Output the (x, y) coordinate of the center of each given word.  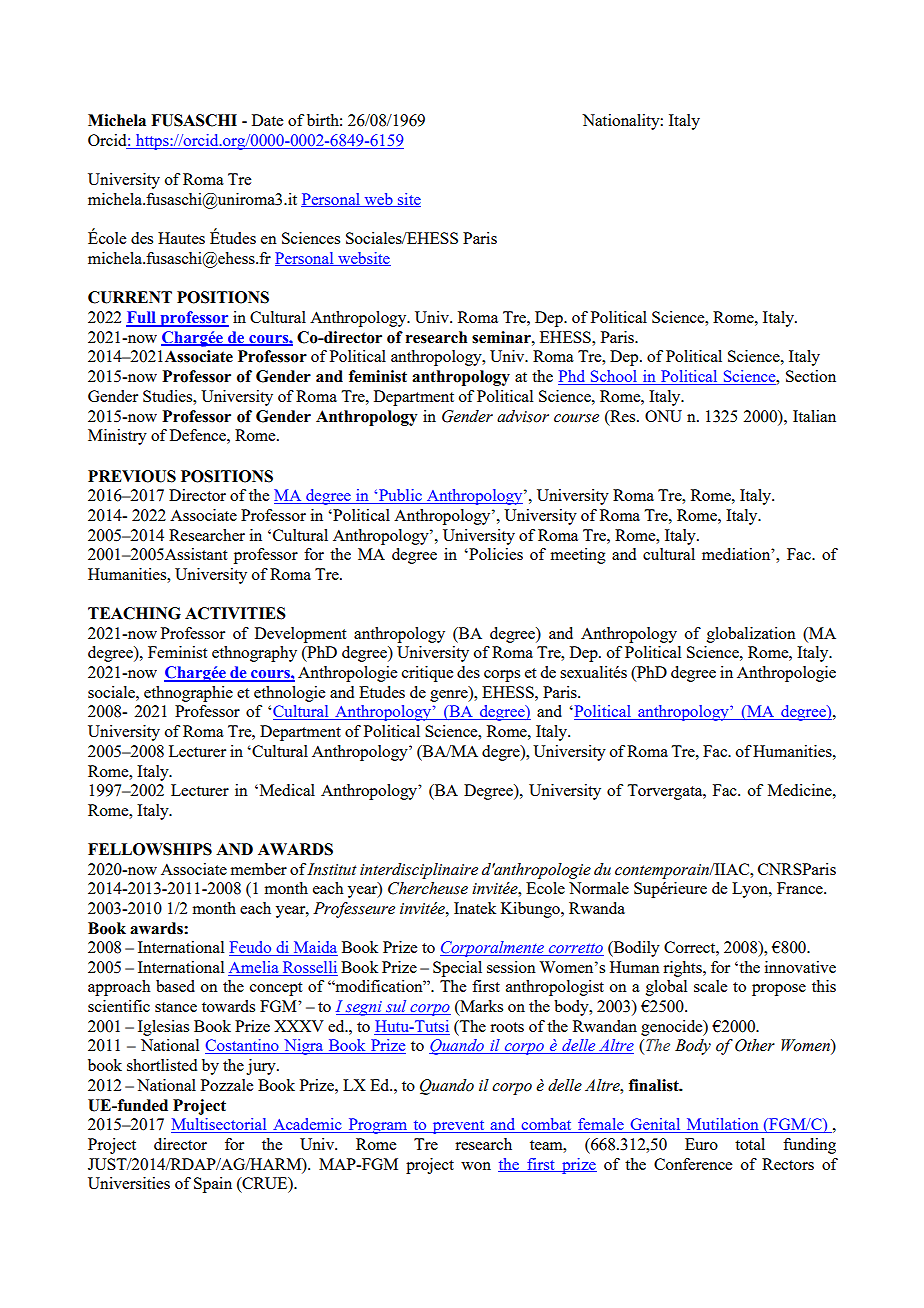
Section (811, 376)
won (476, 1166)
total (750, 1144)
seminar (502, 337)
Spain (213, 1185)
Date (267, 120)
